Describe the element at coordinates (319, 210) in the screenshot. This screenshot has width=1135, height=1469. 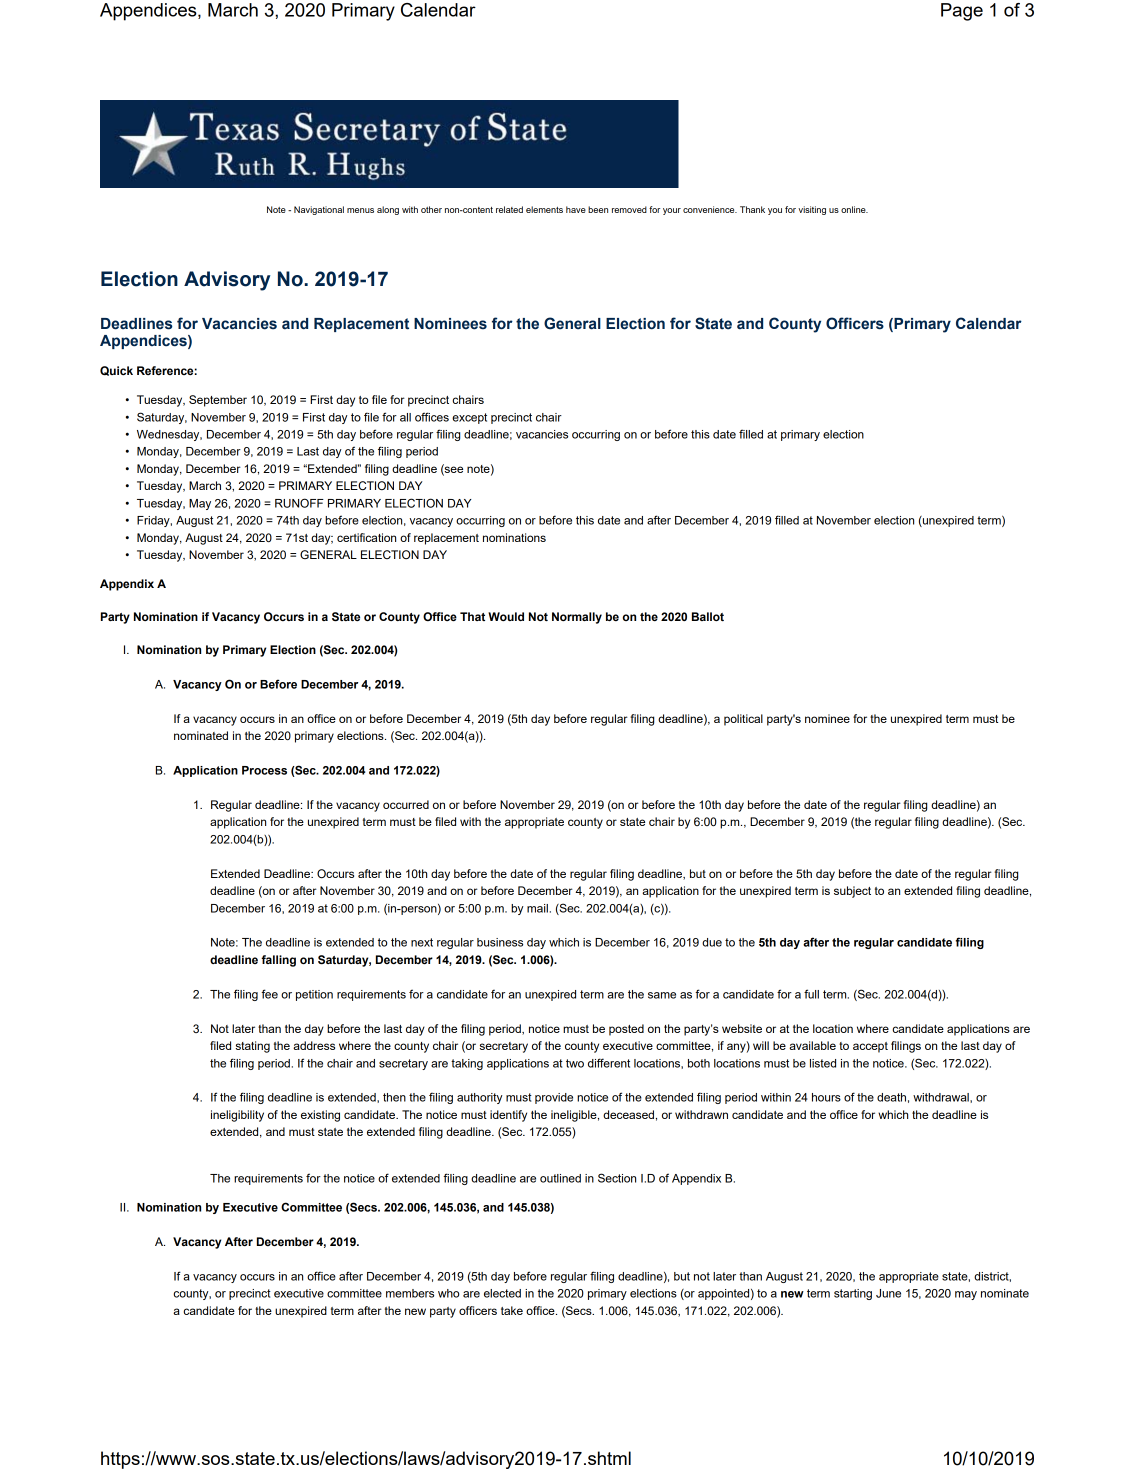
I see `Navigational` at that location.
